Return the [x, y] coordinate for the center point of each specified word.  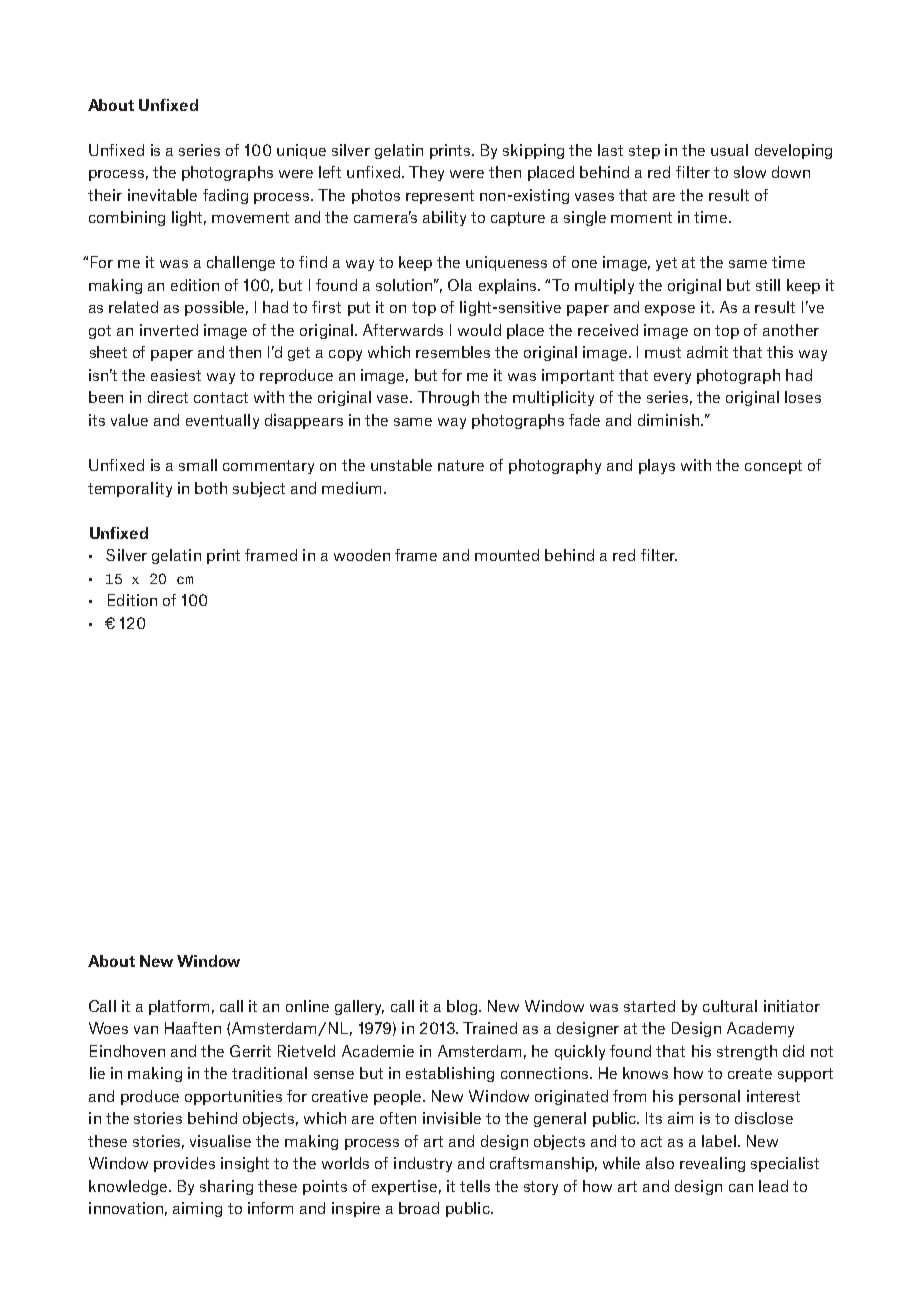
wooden [362, 555]
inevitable [162, 195]
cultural [730, 1006]
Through [448, 398]
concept [773, 467]
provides [184, 1164]
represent [440, 197]
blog [463, 1007]
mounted [507, 555]
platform [179, 1007]
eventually [222, 421]
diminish [668, 420]
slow [750, 172]
